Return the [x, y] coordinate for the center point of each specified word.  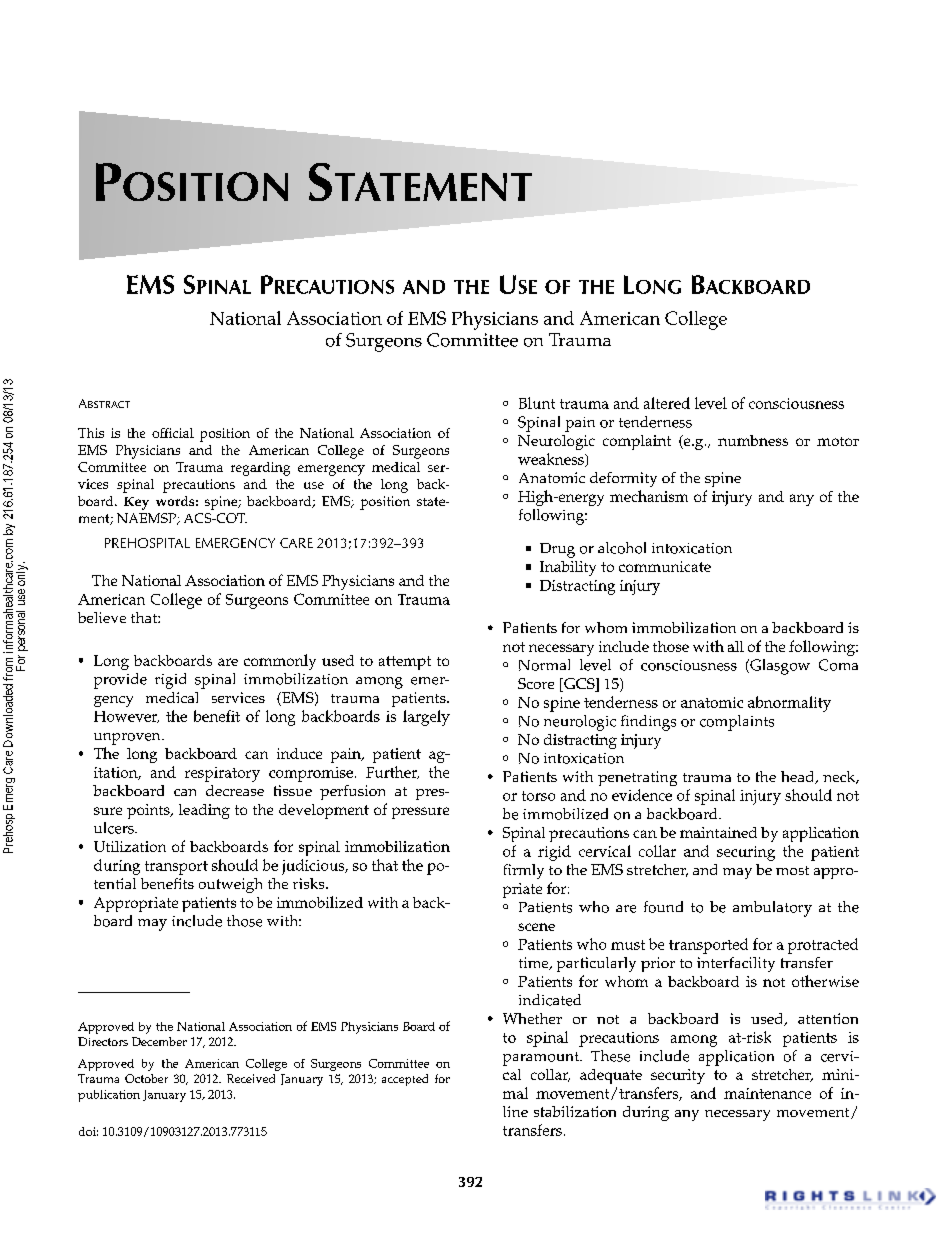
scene [536, 927]
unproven [128, 739]
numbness [753, 440]
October [146, 1078]
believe [102, 617]
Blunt [537, 403]
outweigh [230, 885]
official [173, 433]
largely [426, 718]
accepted [405, 1080]
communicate [665, 566]
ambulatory [772, 909]
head [799, 777]
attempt [405, 663]
